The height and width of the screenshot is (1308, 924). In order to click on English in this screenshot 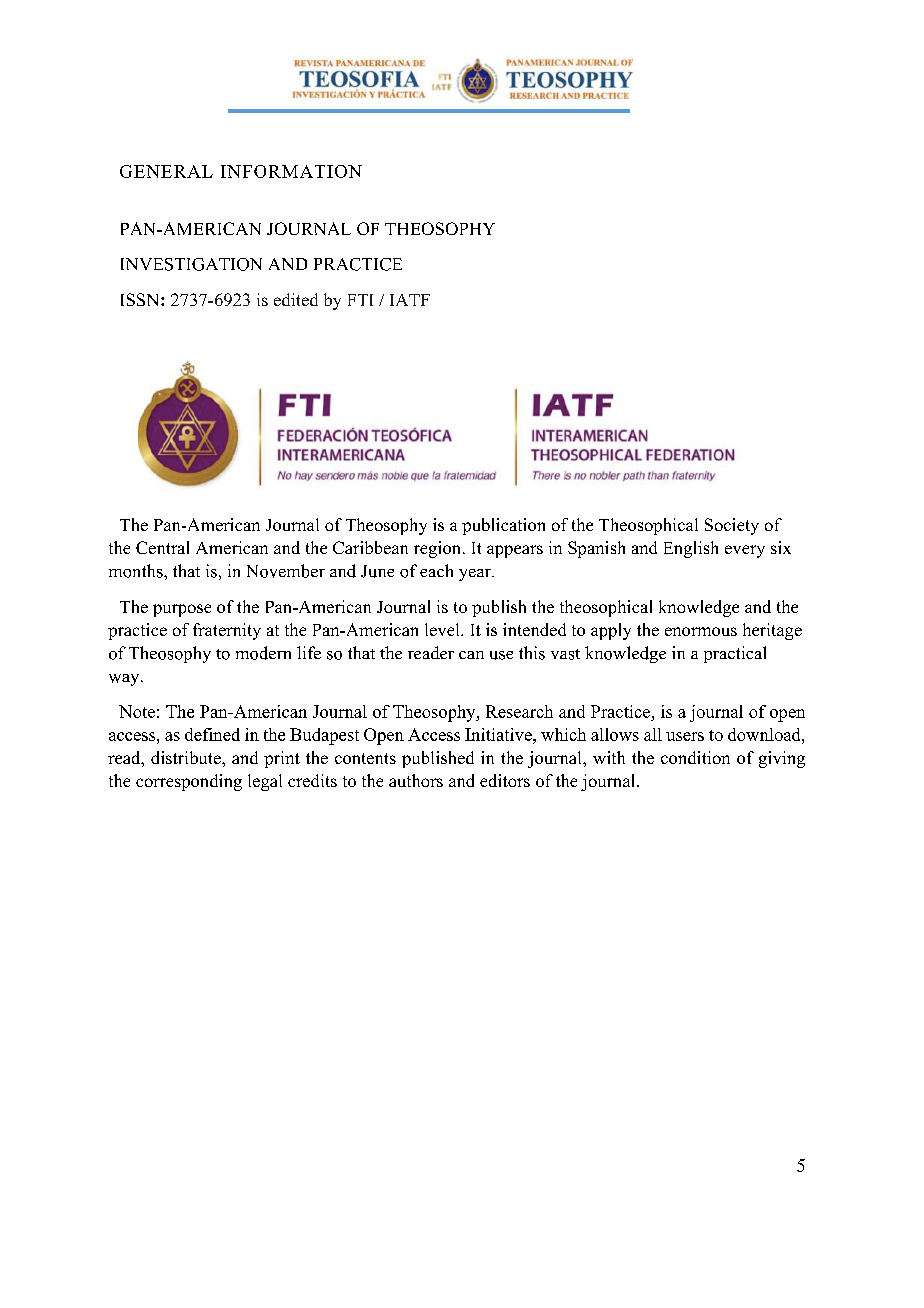, I will do `click(691, 549)`.
